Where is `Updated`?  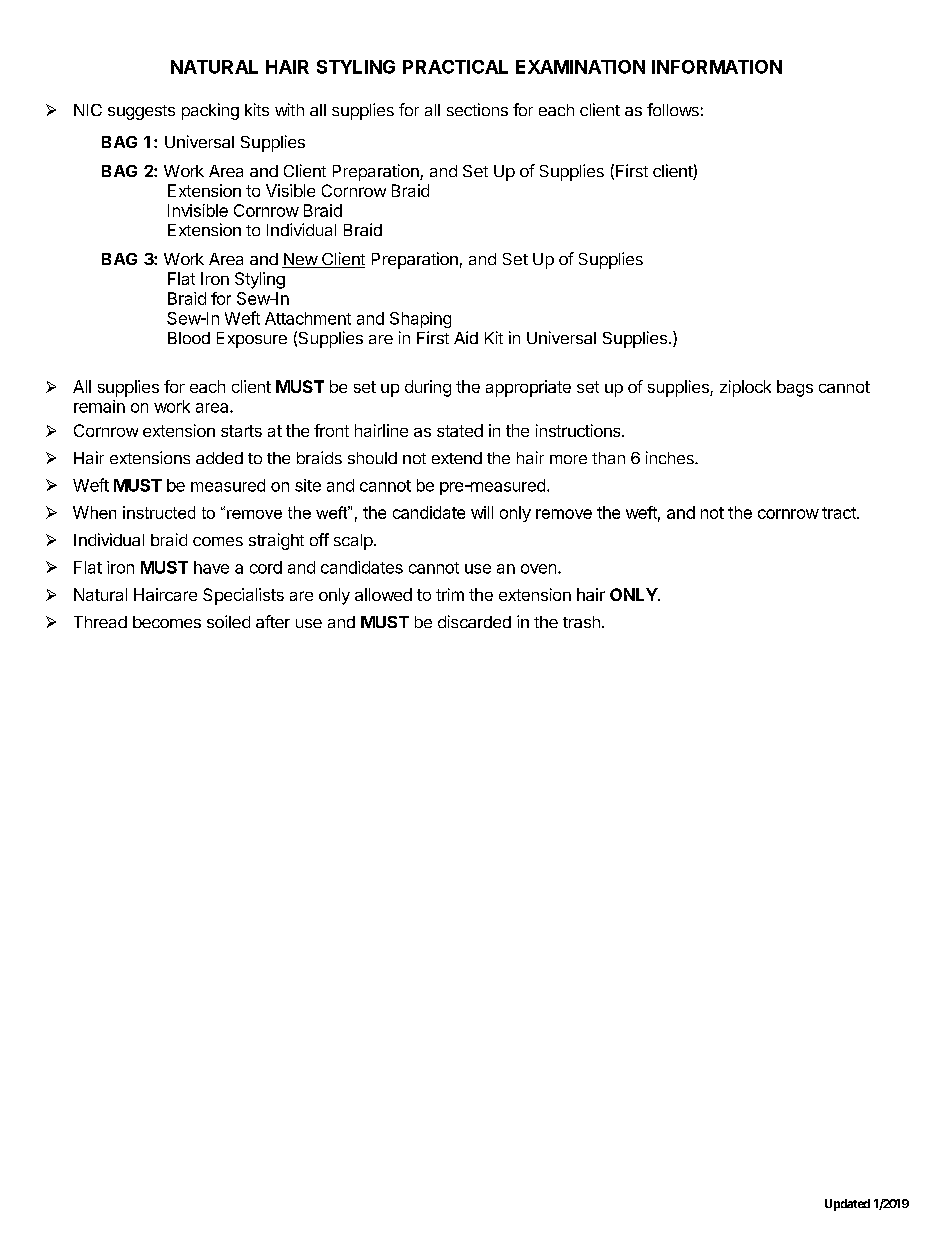
Updated is located at coordinates (847, 1205).
